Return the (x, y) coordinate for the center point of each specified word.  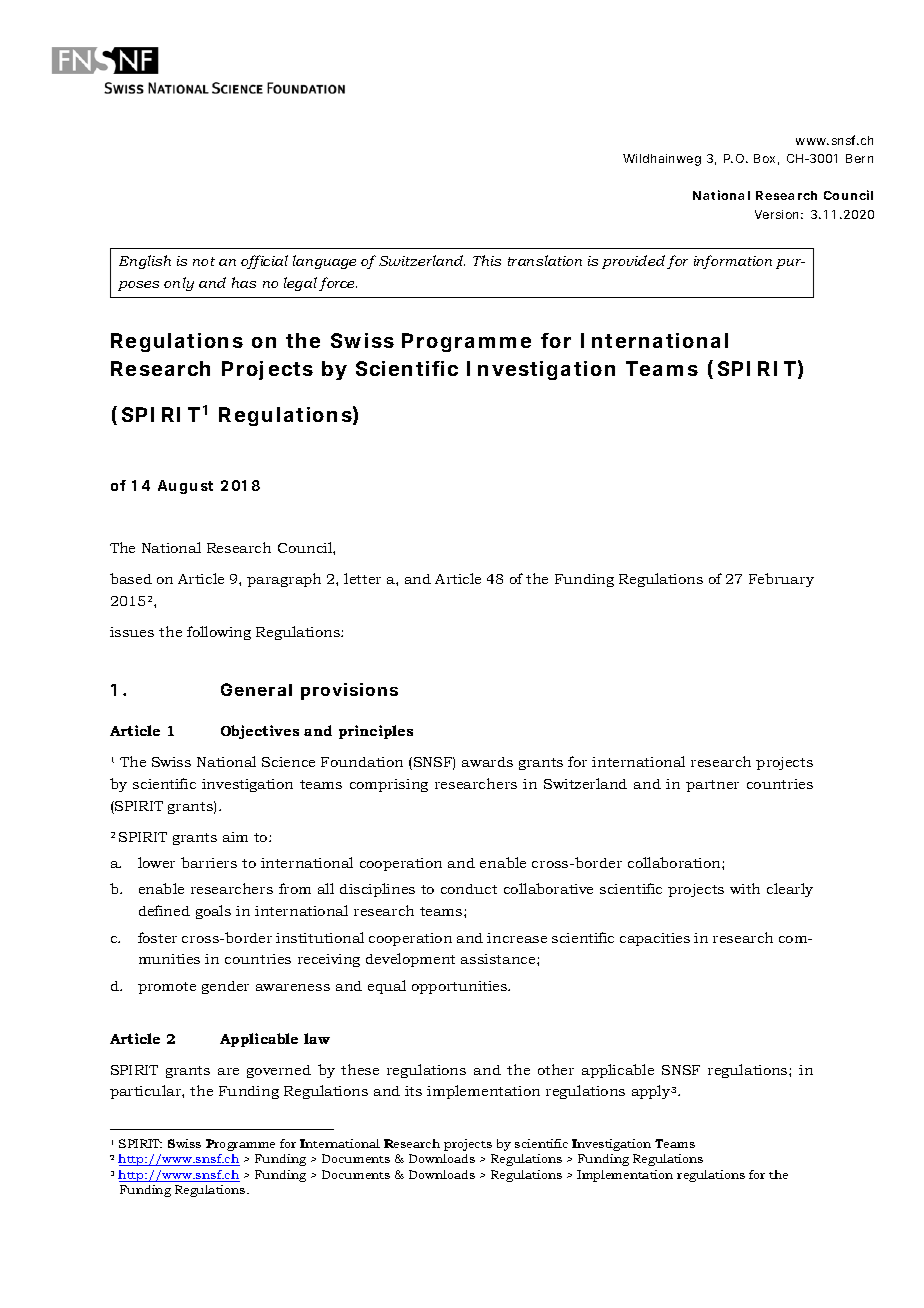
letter (362, 578)
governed (279, 1071)
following (219, 633)
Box (764, 158)
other (556, 1069)
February (781, 580)
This (487, 260)
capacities (655, 939)
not (204, 261)
